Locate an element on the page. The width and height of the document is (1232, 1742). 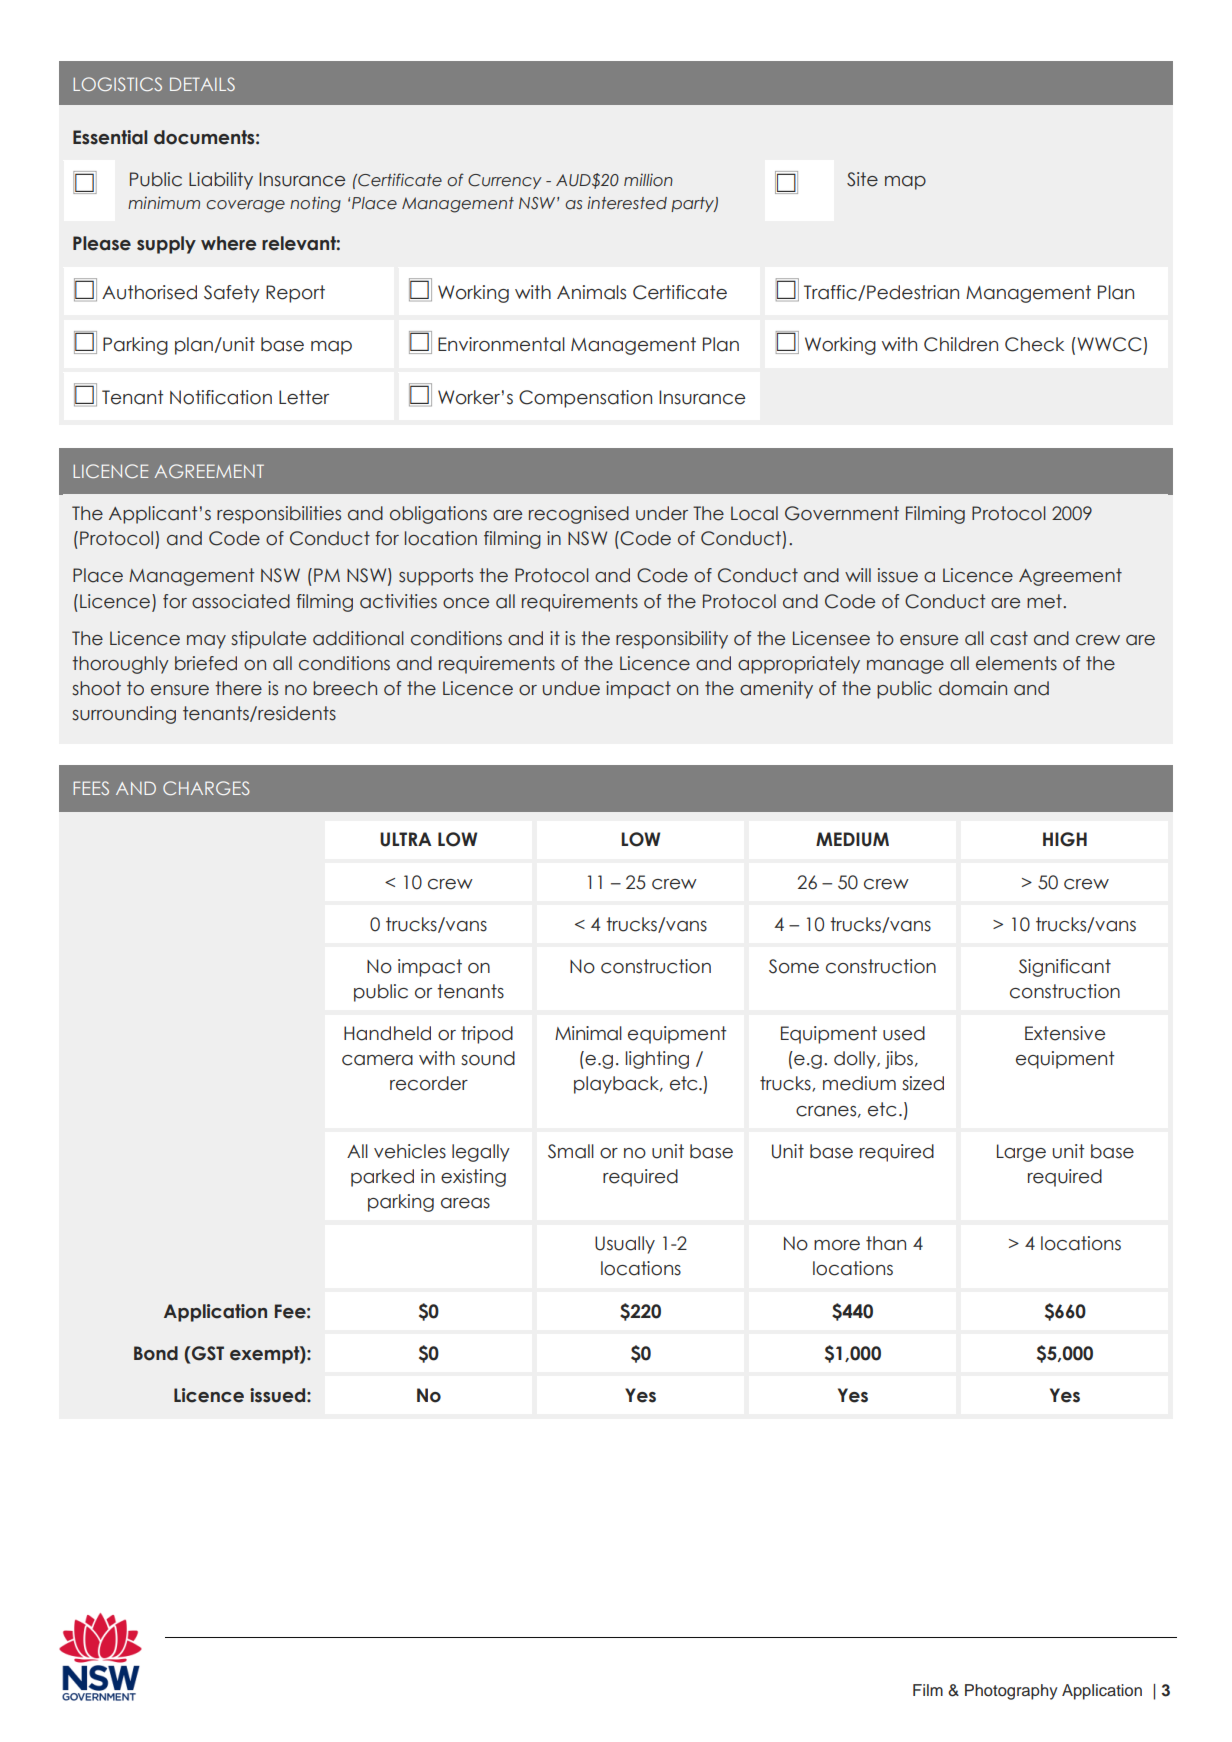
sized is located at coordinates (923, 1083).
